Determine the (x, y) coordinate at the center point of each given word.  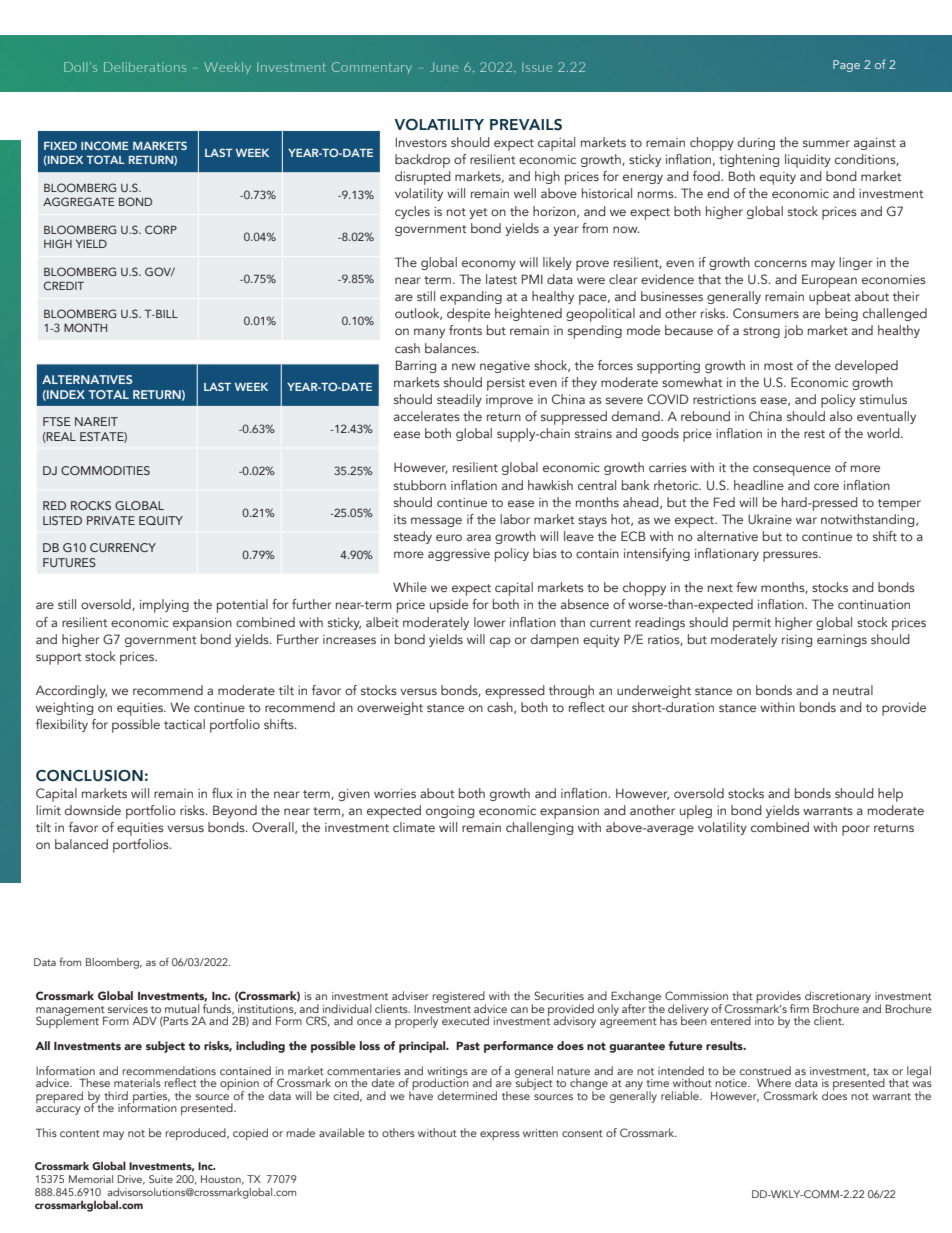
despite (468, 315)
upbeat (830, 298)
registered (459, 998)
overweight (390, 708)
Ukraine (770, 519)
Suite (161, 1179)
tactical (184, 724)
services (128, 1009)
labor (515, 519)
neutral (853, 690)
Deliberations (145, 67)
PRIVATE (111, 520)
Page (846, 66)
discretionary (838, 998)
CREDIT (64, 285)
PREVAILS (526, 125)
